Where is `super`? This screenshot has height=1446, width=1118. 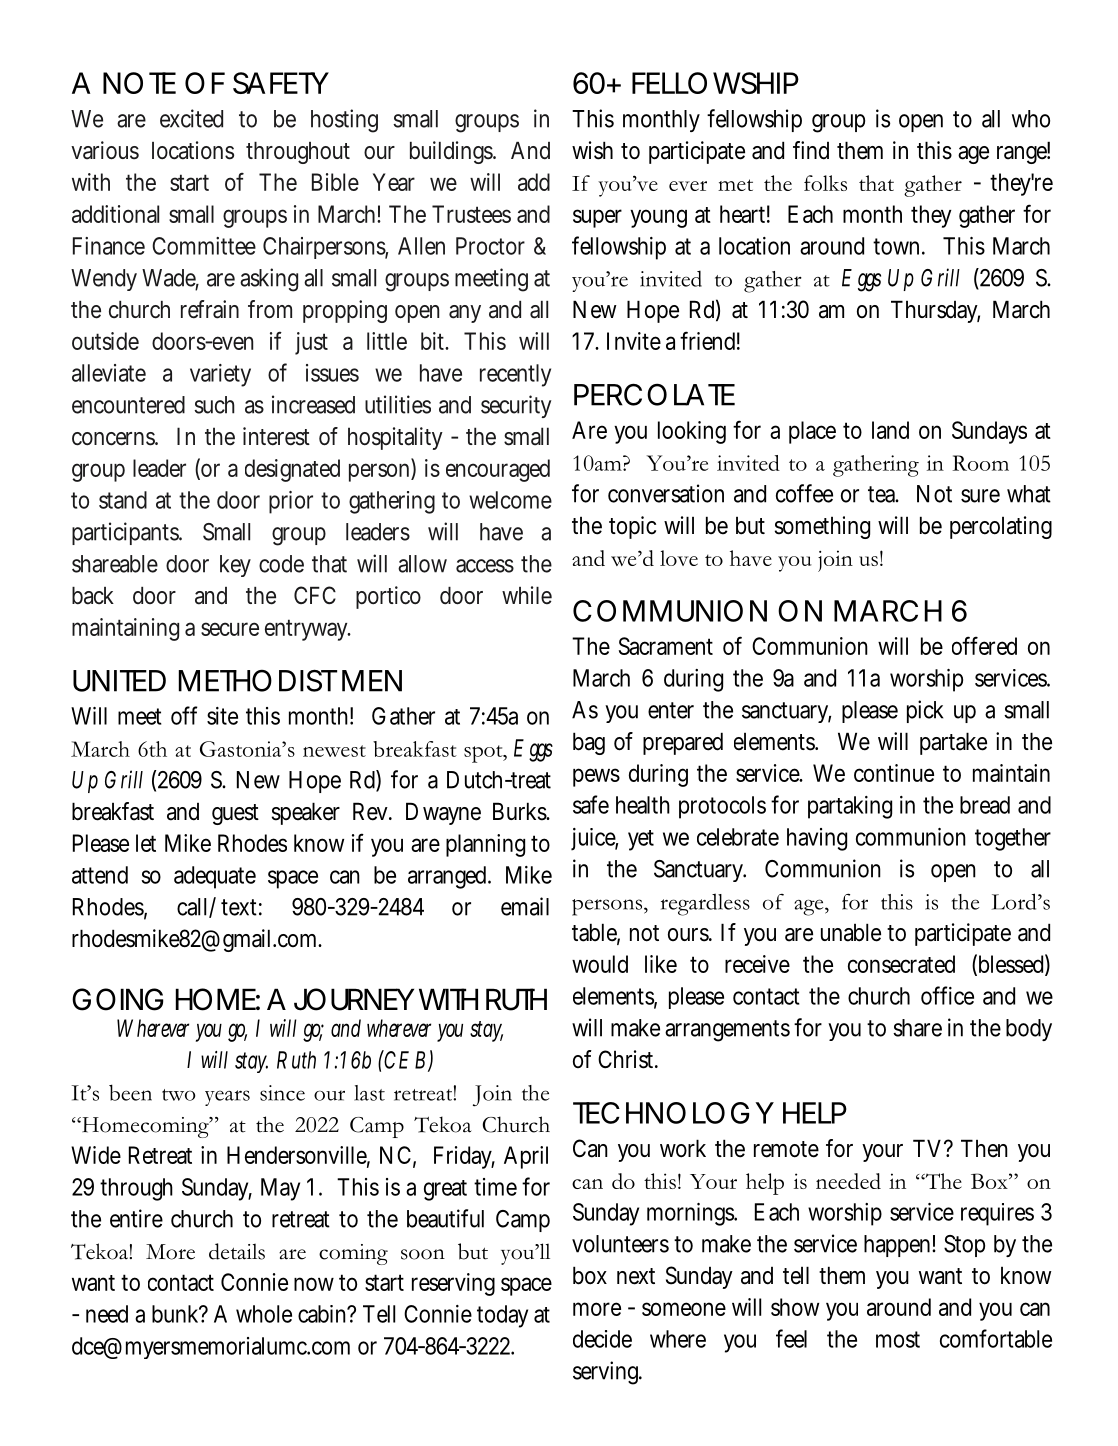
super is located at coordinates (597, 218).
